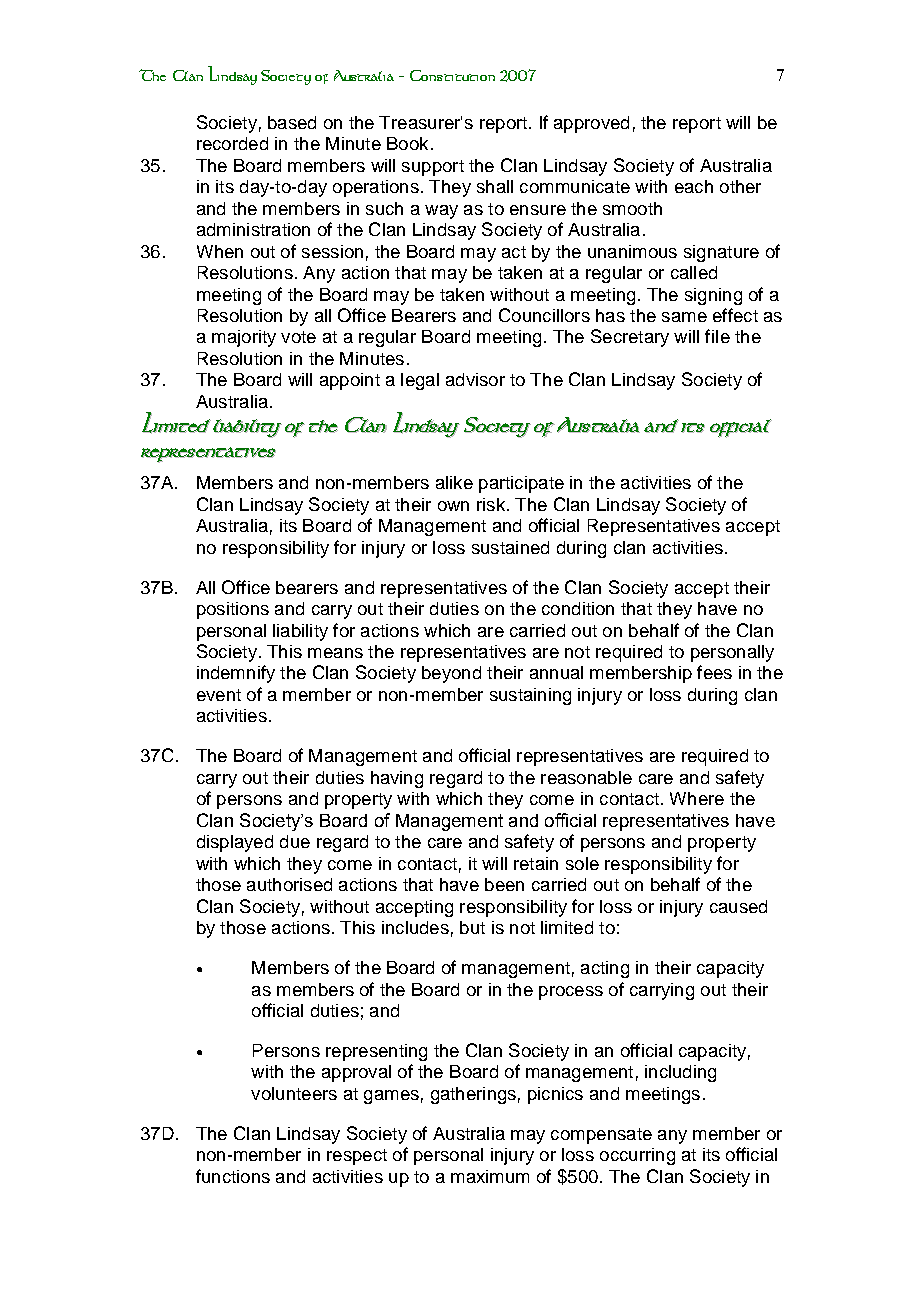  I want to click on volunteers, so click(294, 1093).
